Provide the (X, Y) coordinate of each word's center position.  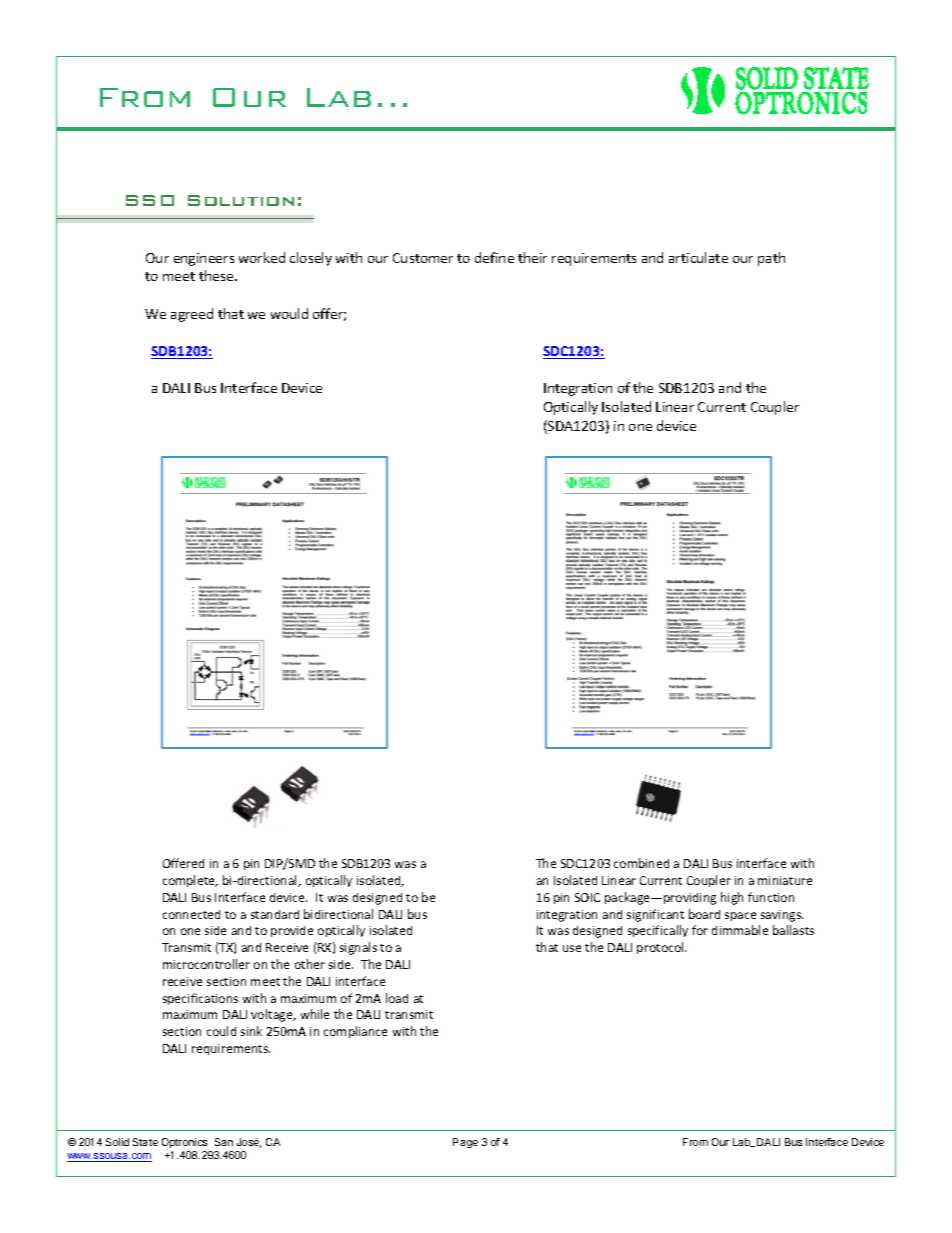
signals (358, 948)
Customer (423, 258)
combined (641, 863)
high (732, 898)
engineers (204, 259)
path (771, 259)
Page (465, 1143)
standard (275, 914)
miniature (785, 880)
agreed (192, 315)
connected (191, 914)
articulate (698, 257)
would (289, 313)
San (224, 1142)
